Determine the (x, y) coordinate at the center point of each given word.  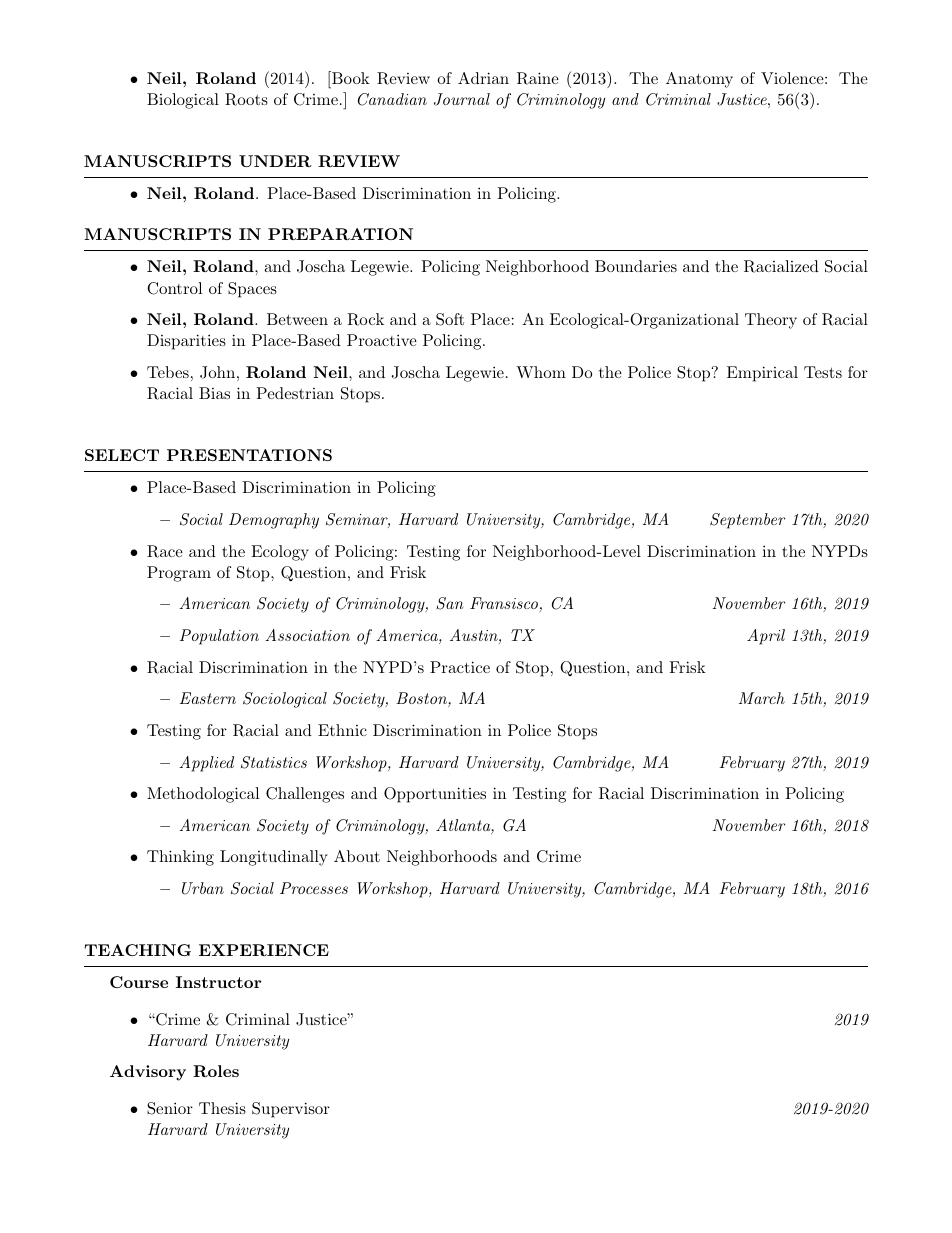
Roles (216, 1071)
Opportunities (435, 795)
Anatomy (699, 80)
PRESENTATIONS (249, 455)
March (762, 698)
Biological (183, 101)
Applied (206, 764)
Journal (462, 99)
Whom (541, 372)
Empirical (762, 374)
